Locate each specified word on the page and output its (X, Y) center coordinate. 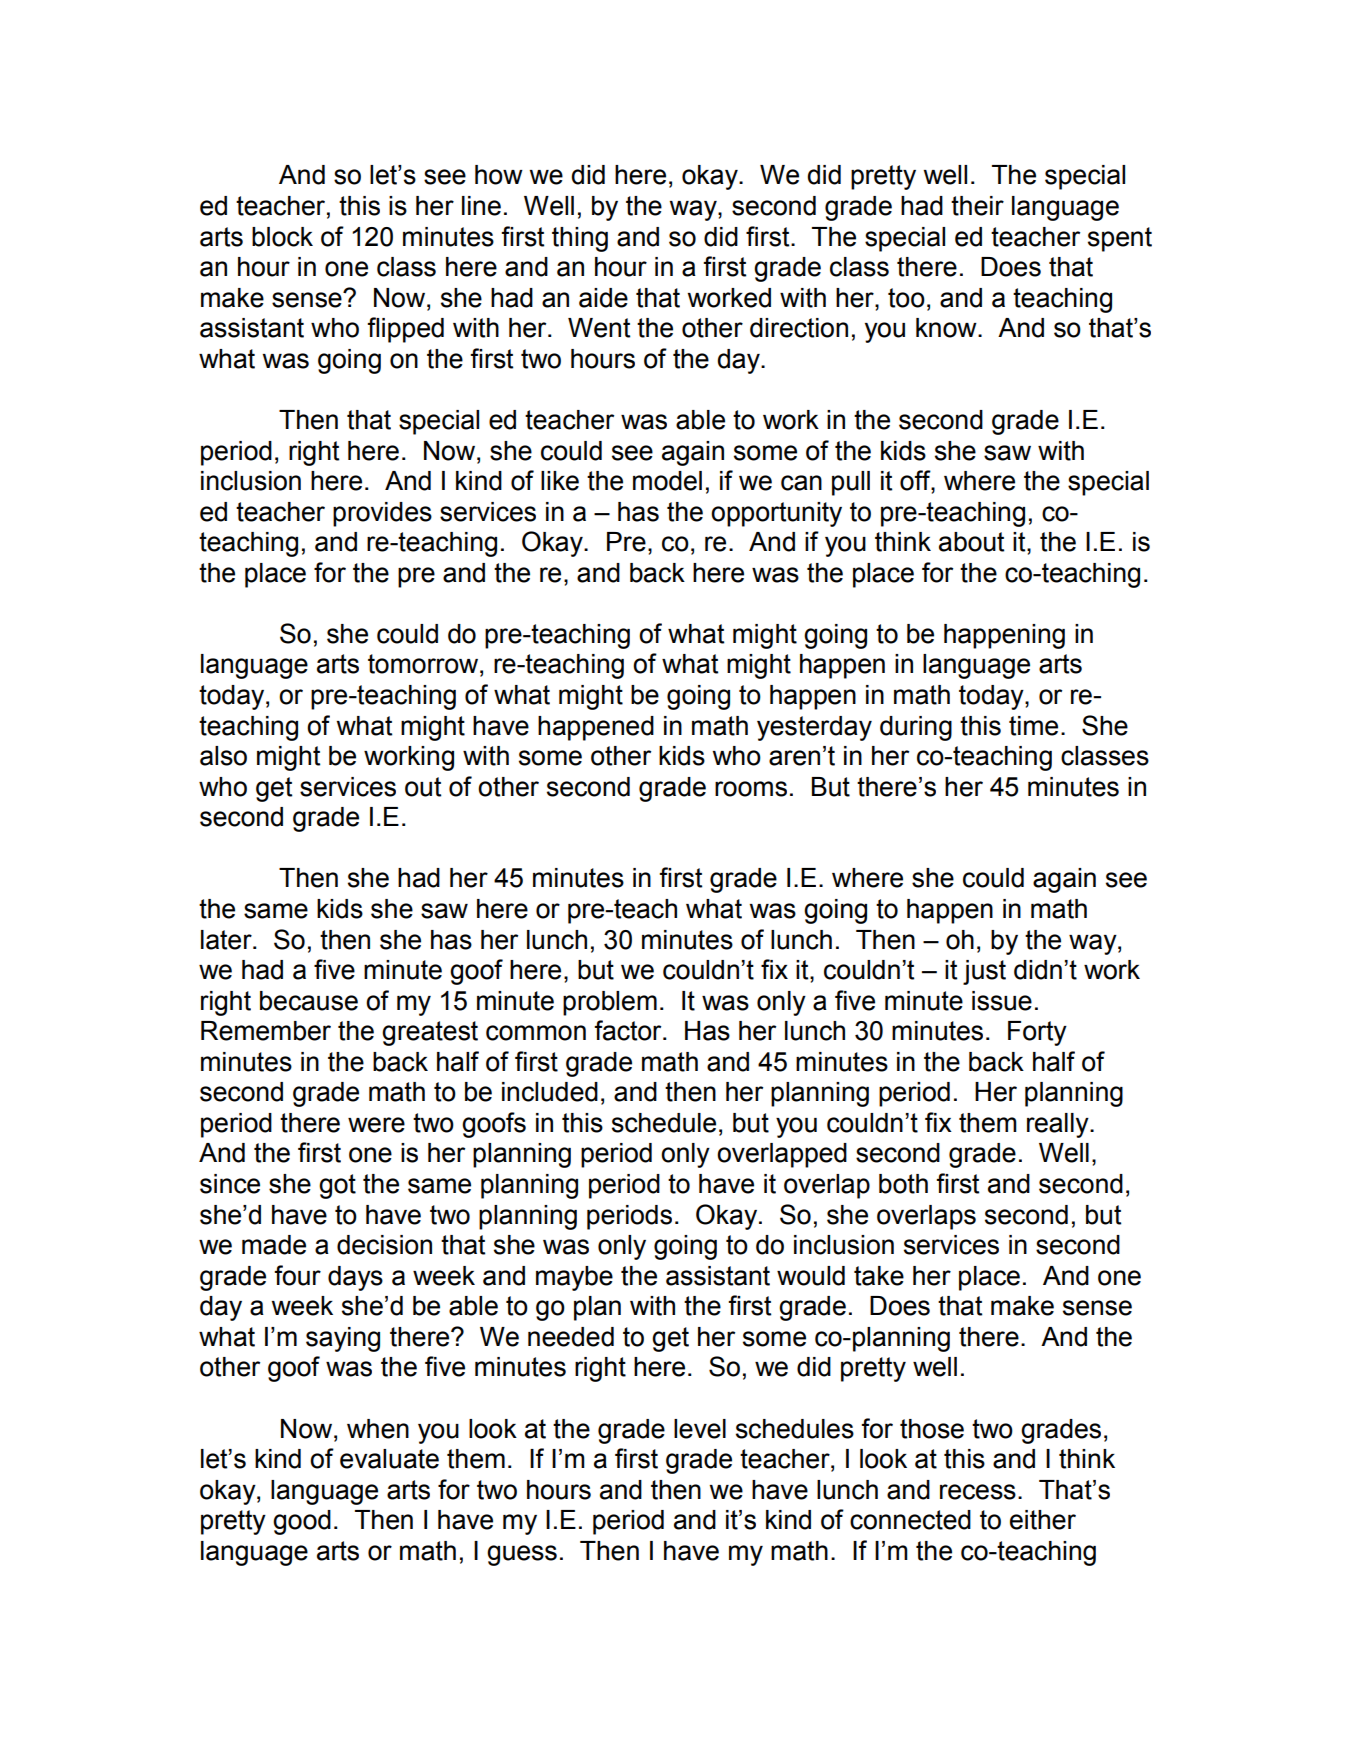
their (977, 206)
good (302, 1522)
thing (580, 239)
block (282, 237)
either (1043, 1520)
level (700, 1429)
